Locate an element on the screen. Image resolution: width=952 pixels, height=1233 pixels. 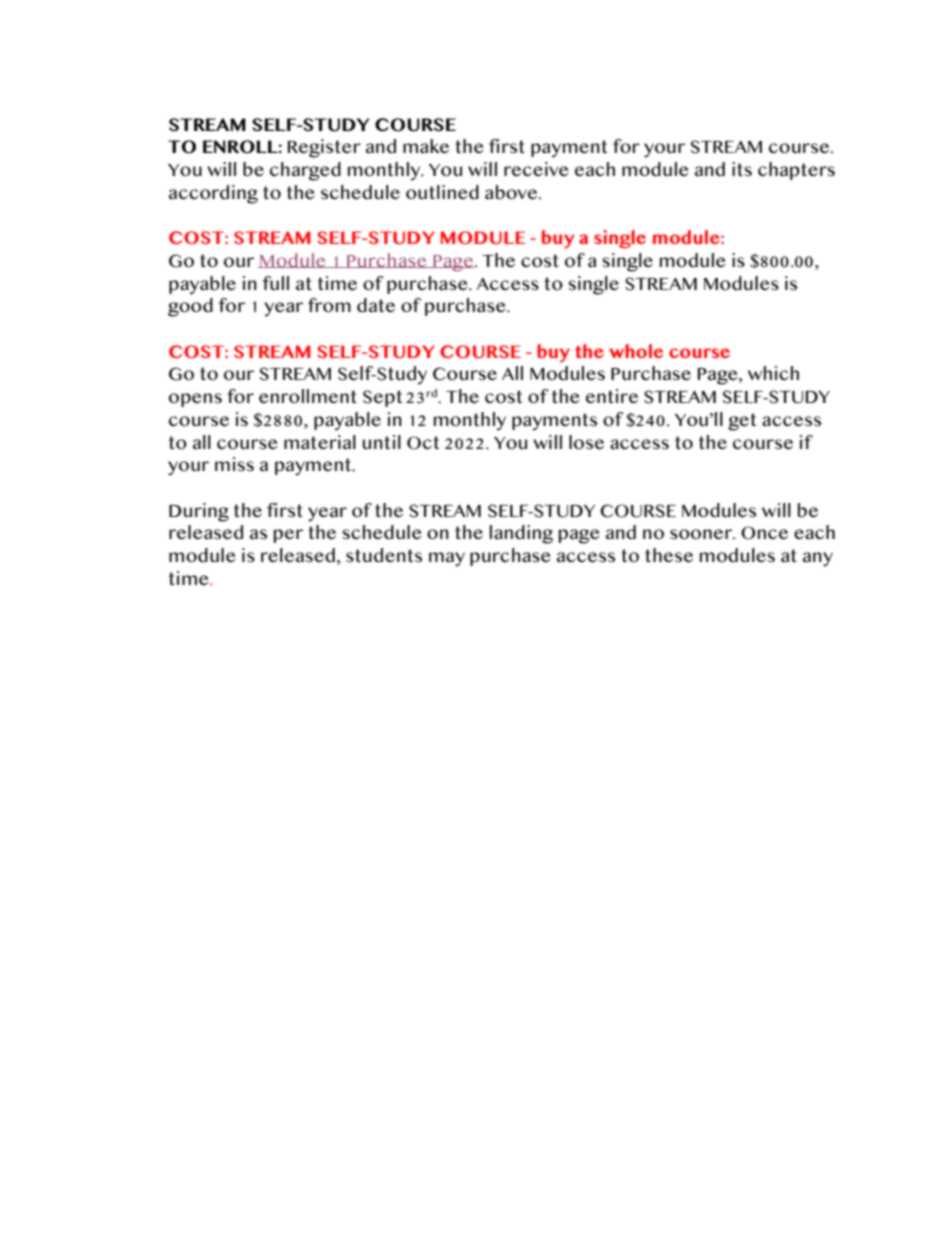
which is located at coordinates (773, 373).
